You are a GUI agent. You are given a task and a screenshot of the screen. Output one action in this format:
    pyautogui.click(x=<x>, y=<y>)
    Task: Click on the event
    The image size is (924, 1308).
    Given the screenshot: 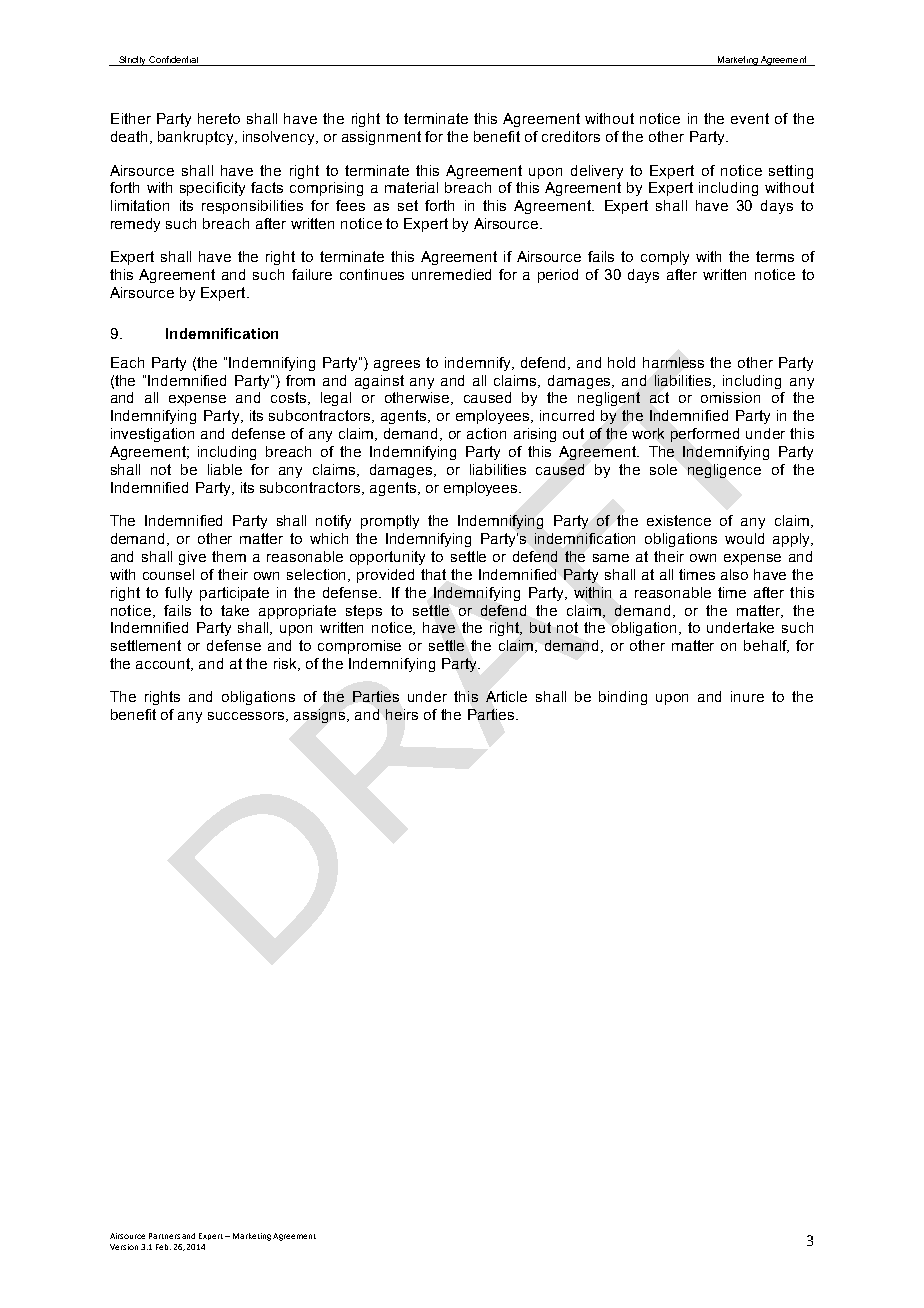 What is the action you would take?
    pyautogui.click(x=750, y=118)
